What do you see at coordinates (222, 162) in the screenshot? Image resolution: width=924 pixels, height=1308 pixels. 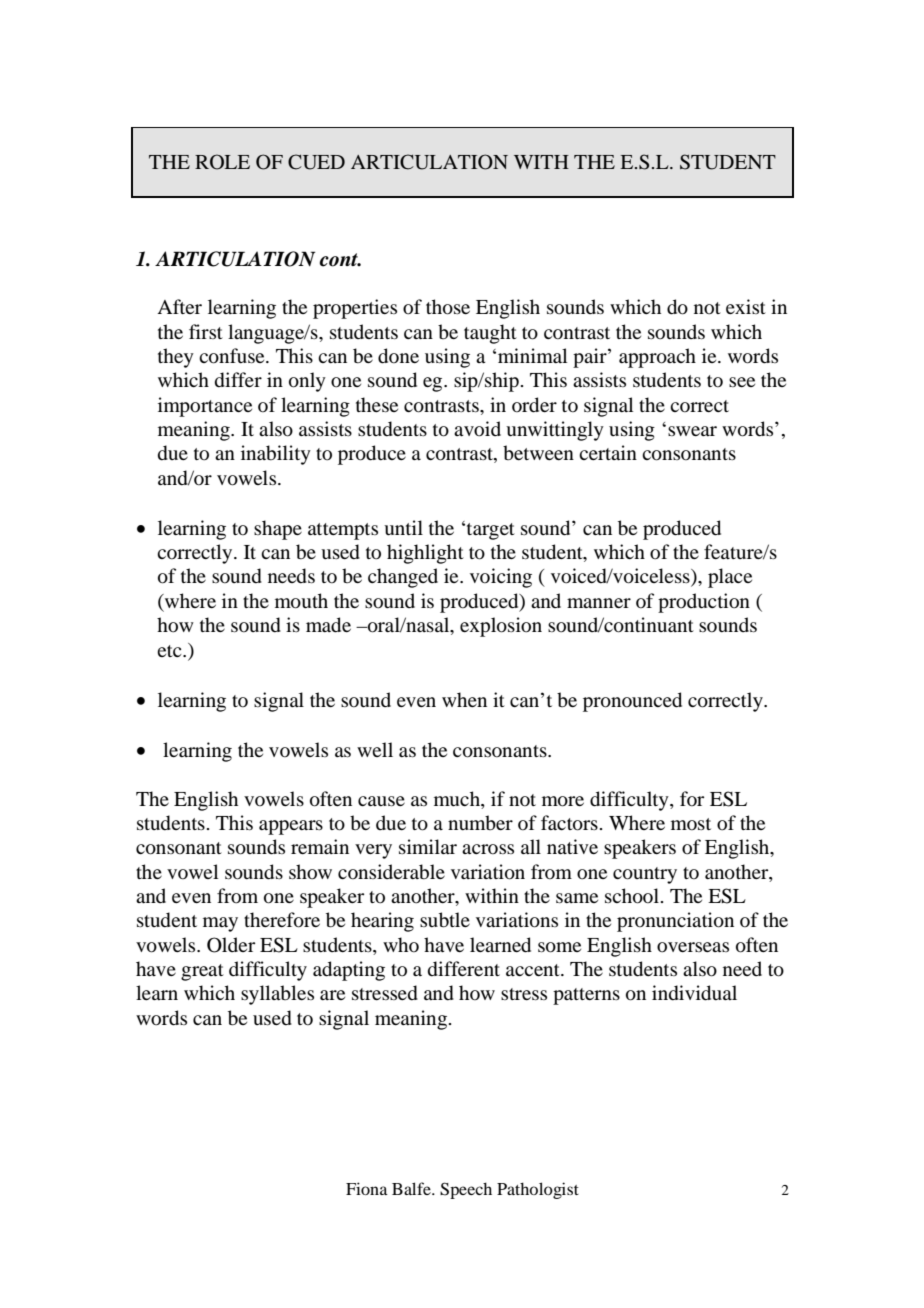 I see `ROLE` at bounding box center [222, 162].
